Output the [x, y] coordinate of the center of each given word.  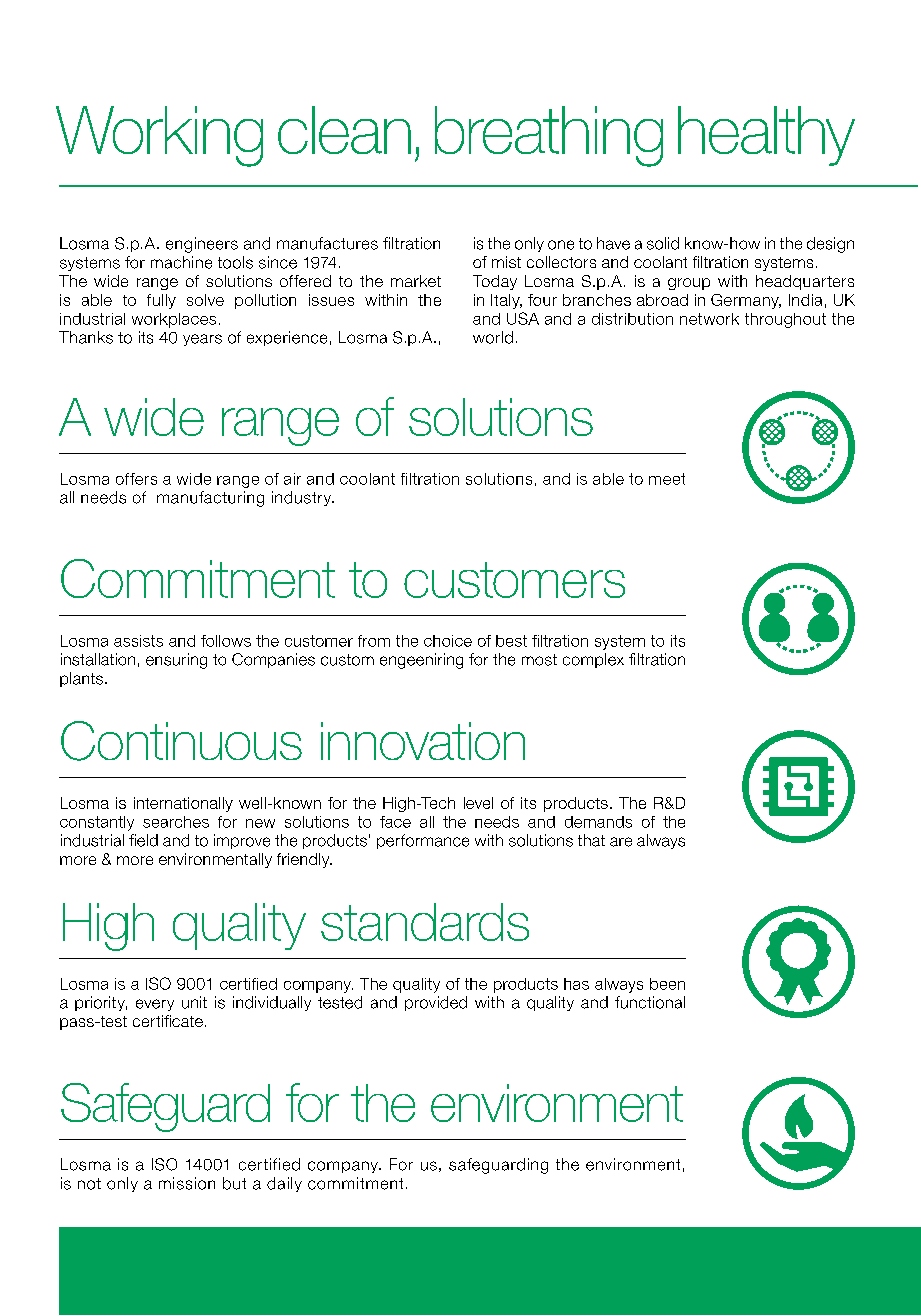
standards [425, 922]
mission [187, 1183]
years [202, 340]
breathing [549, 136]
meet [667, 479]
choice [448, 641]
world [493, 337]
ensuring [176, 661]
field [143, 840]
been [667, 984]
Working [159, 136]
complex [593, 660]
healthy [766, 136]
